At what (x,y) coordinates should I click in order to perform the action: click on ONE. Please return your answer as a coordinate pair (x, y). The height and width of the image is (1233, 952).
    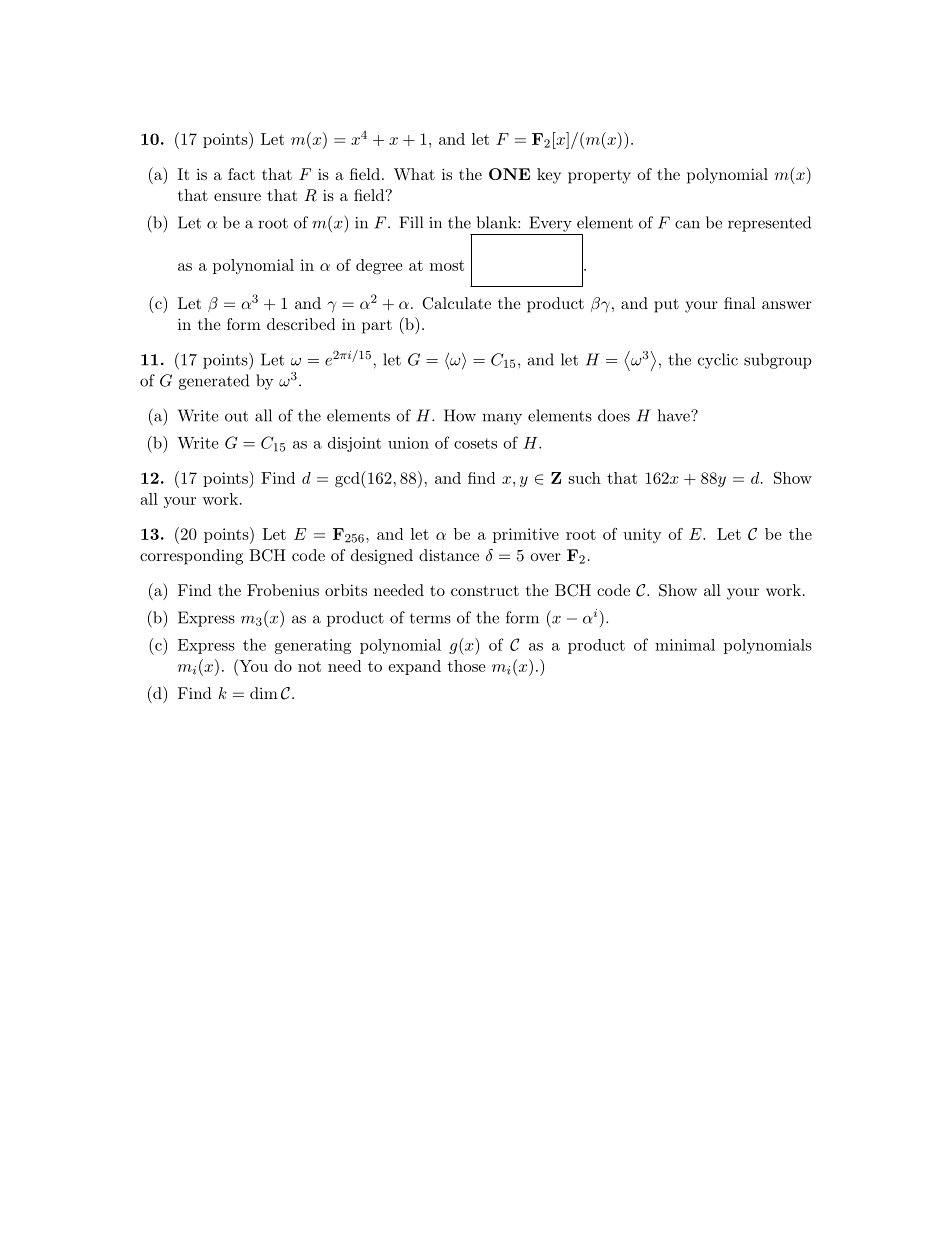
    Looking at the image, I should click on (509, 174).
